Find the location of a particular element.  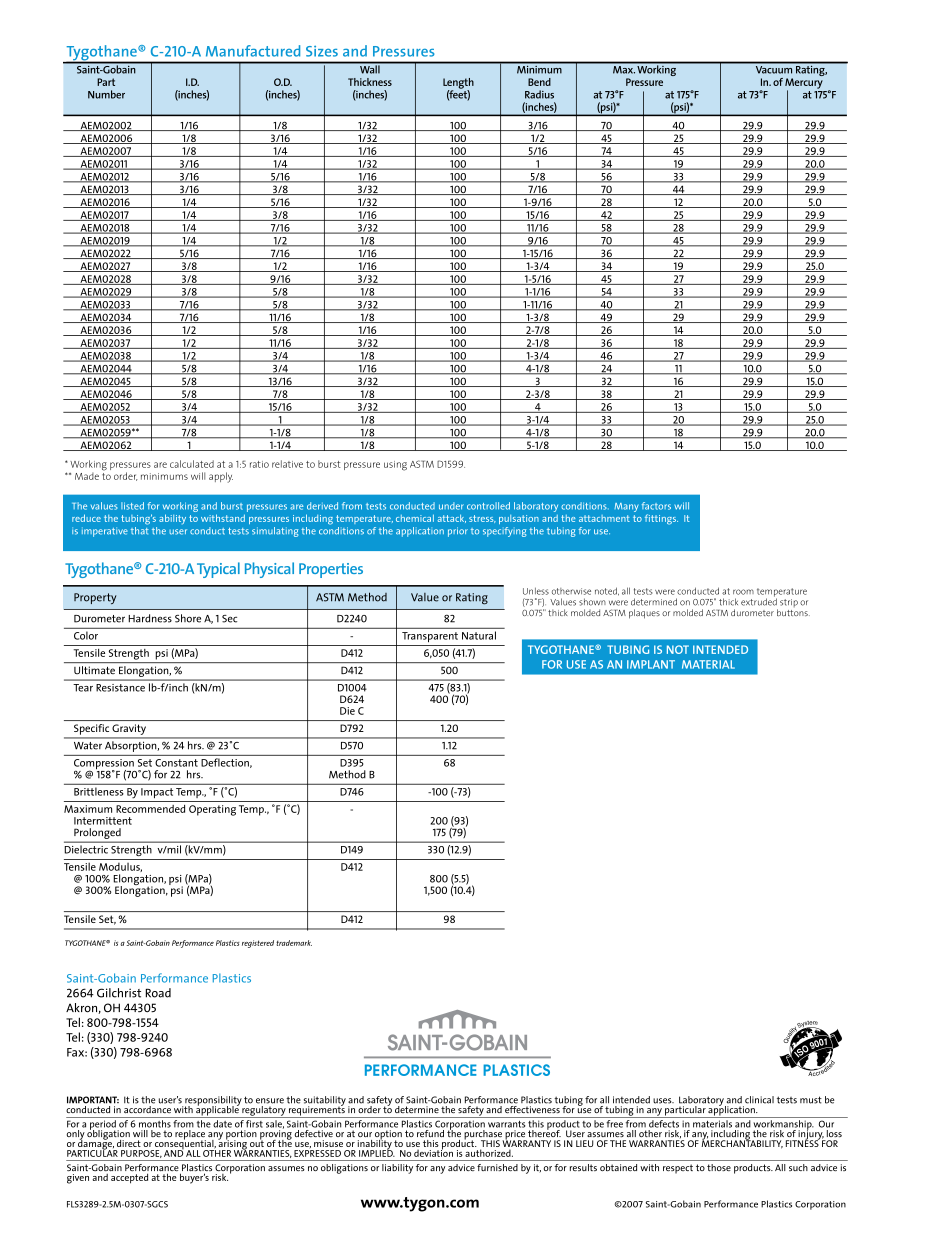

date is located at coordinates (222, 1124).
